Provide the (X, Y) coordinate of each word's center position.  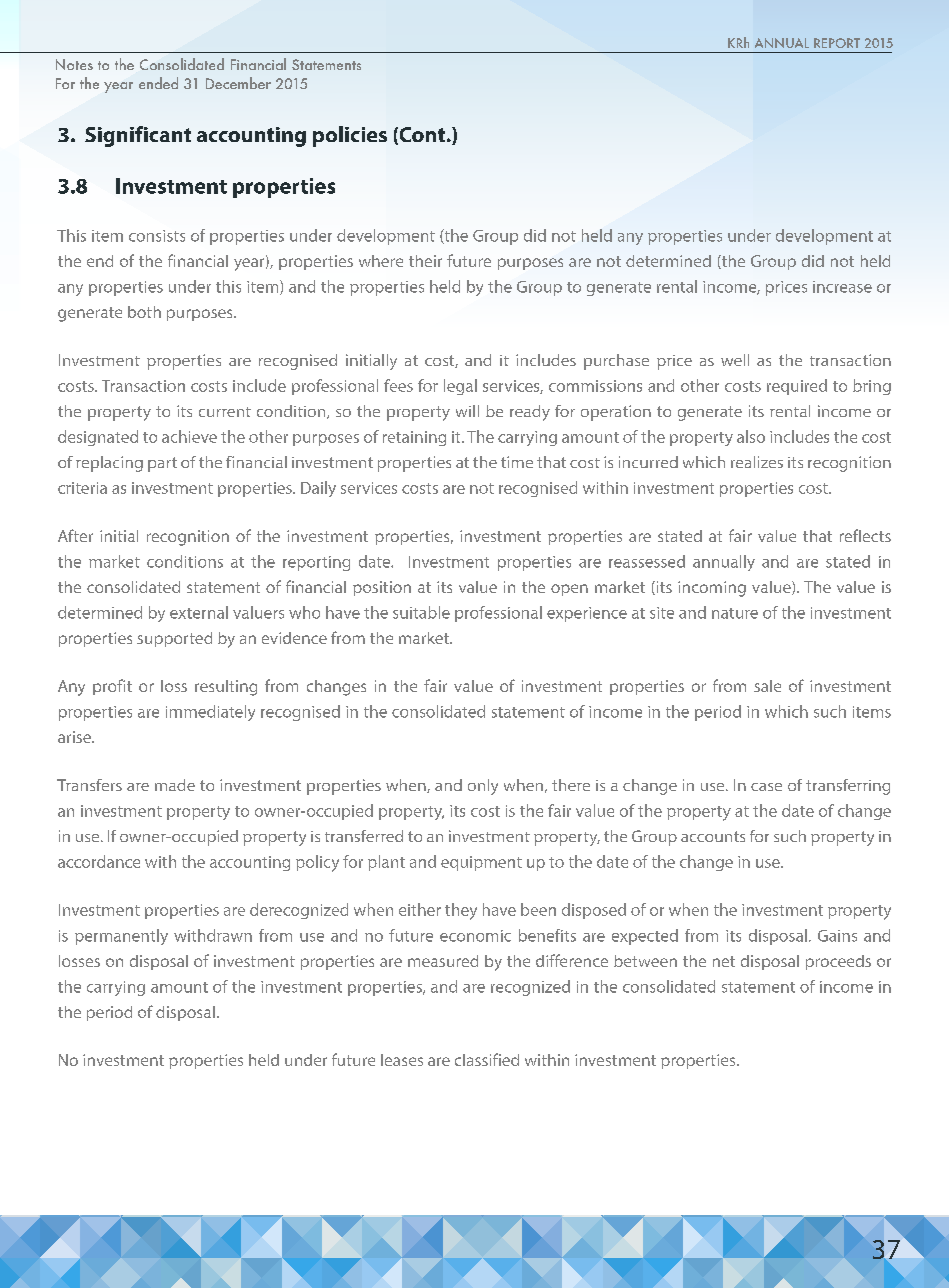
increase (842, 287)
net (724, 961)
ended (158, 83)
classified (487, 1059)
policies (350, 136)
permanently (121, 937)
